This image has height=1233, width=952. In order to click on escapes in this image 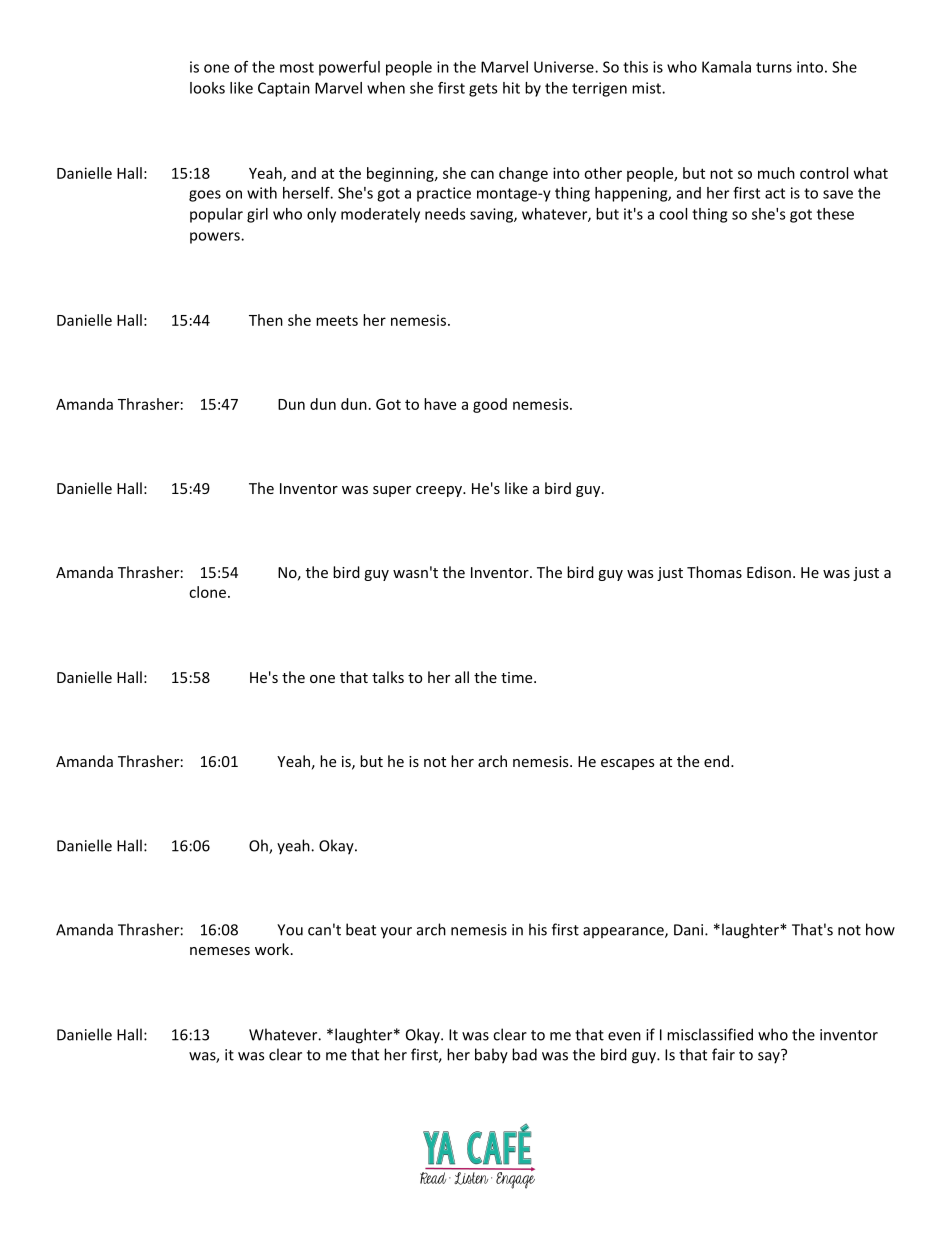, I will do `click(627, 764)`.
